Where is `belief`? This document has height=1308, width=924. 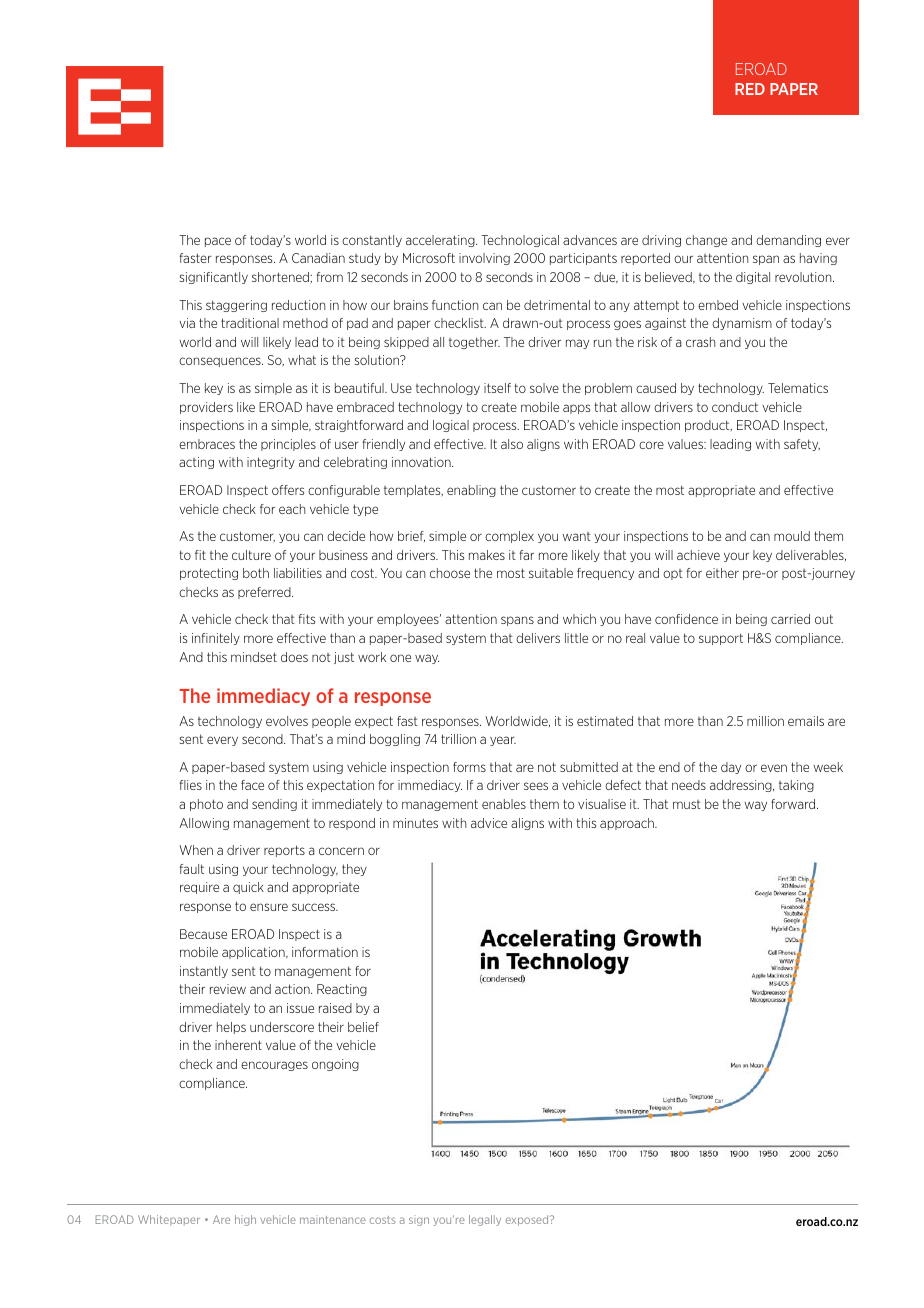
belief is located at coordinates (363, 1027).
